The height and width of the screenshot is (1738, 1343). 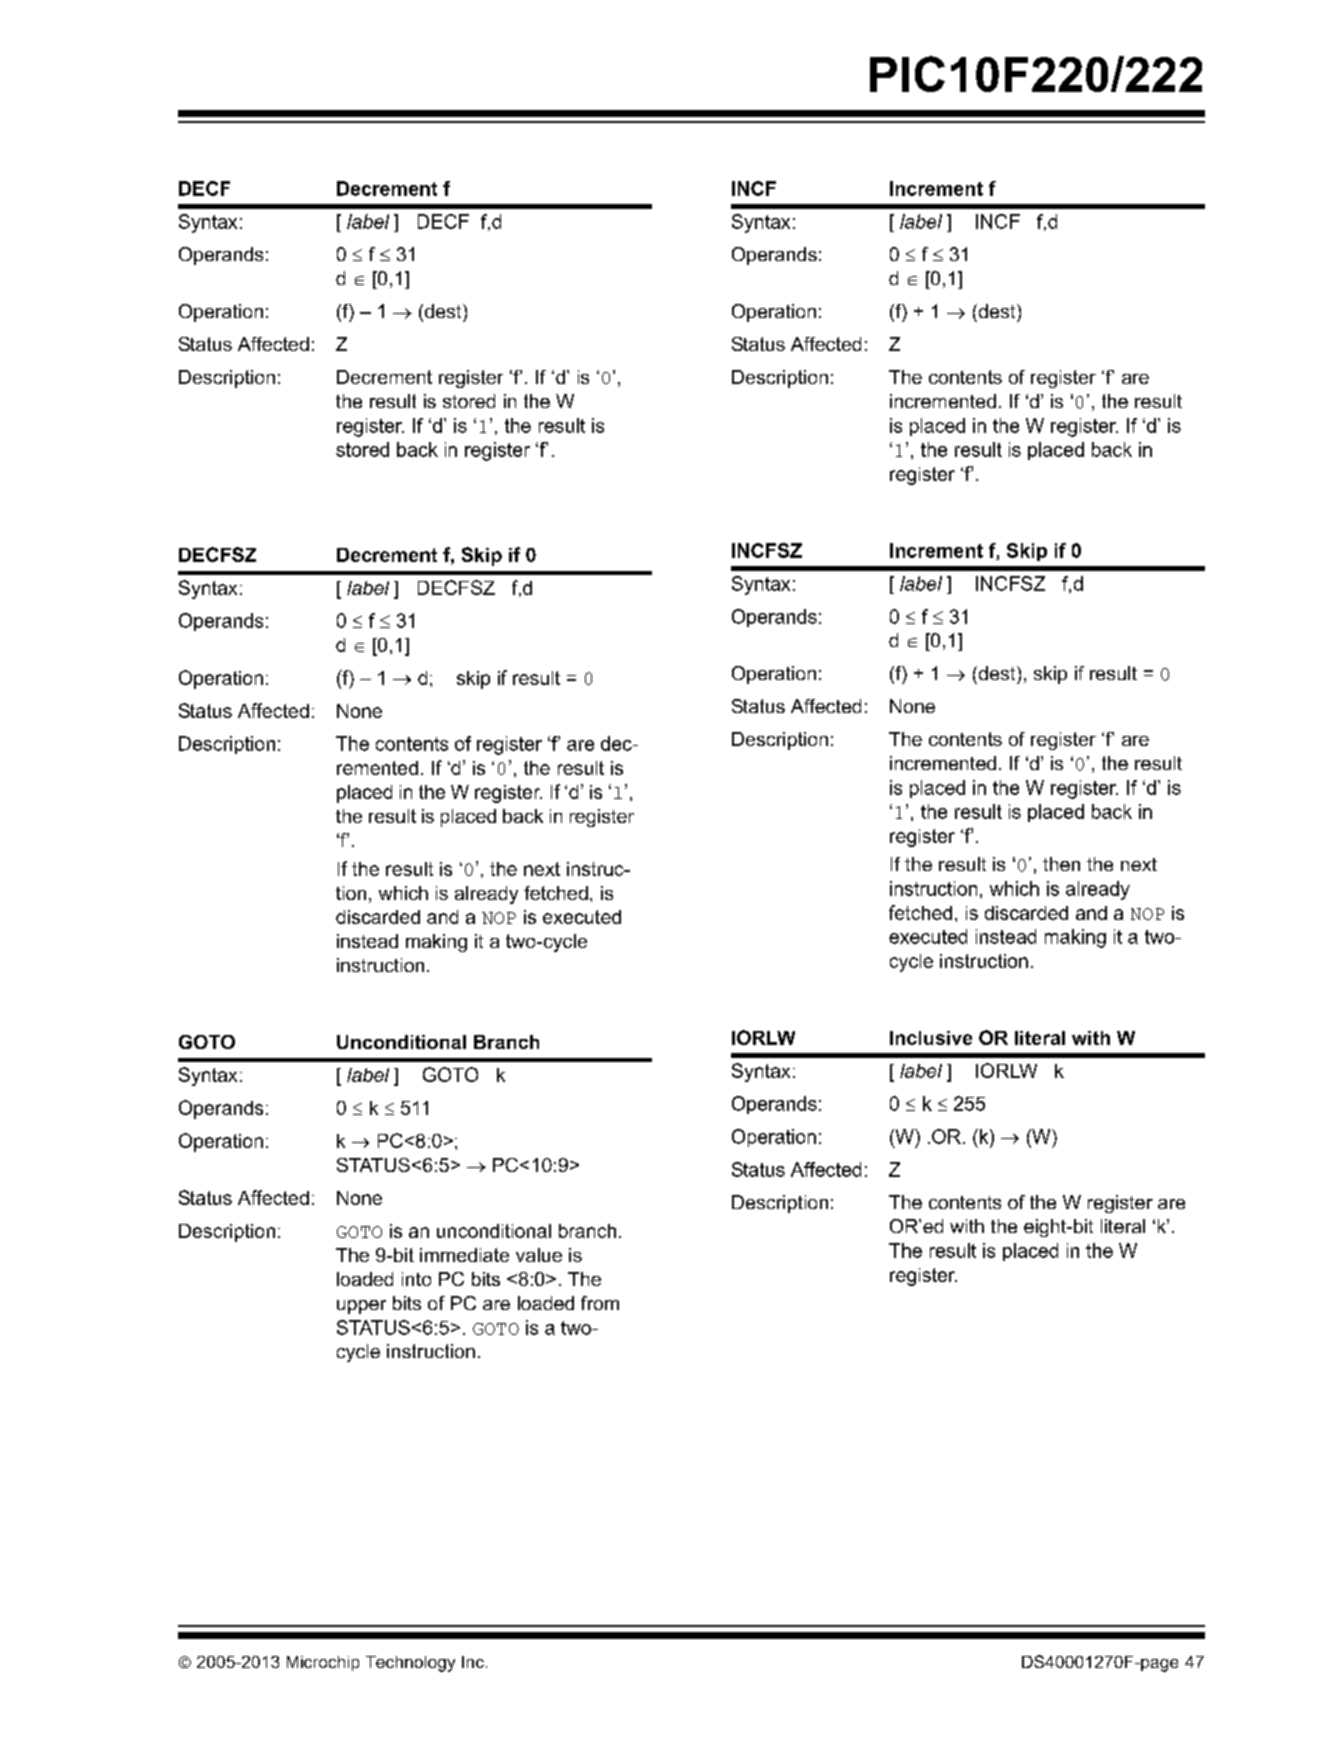 What do you see at coordinates (1061, 864) in the screenshot?
I see `then` at bounding box center [1061, 864].
